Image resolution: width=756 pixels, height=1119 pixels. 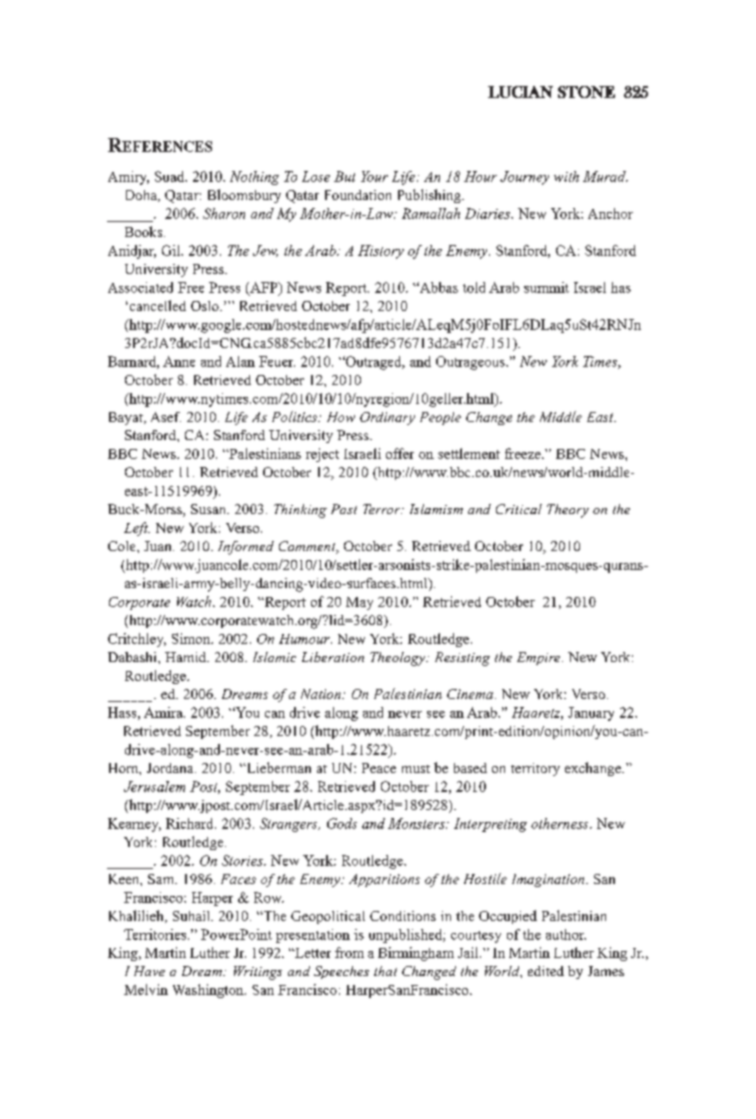 I want to click on Jerusalem, so click(x=154, y=786).
